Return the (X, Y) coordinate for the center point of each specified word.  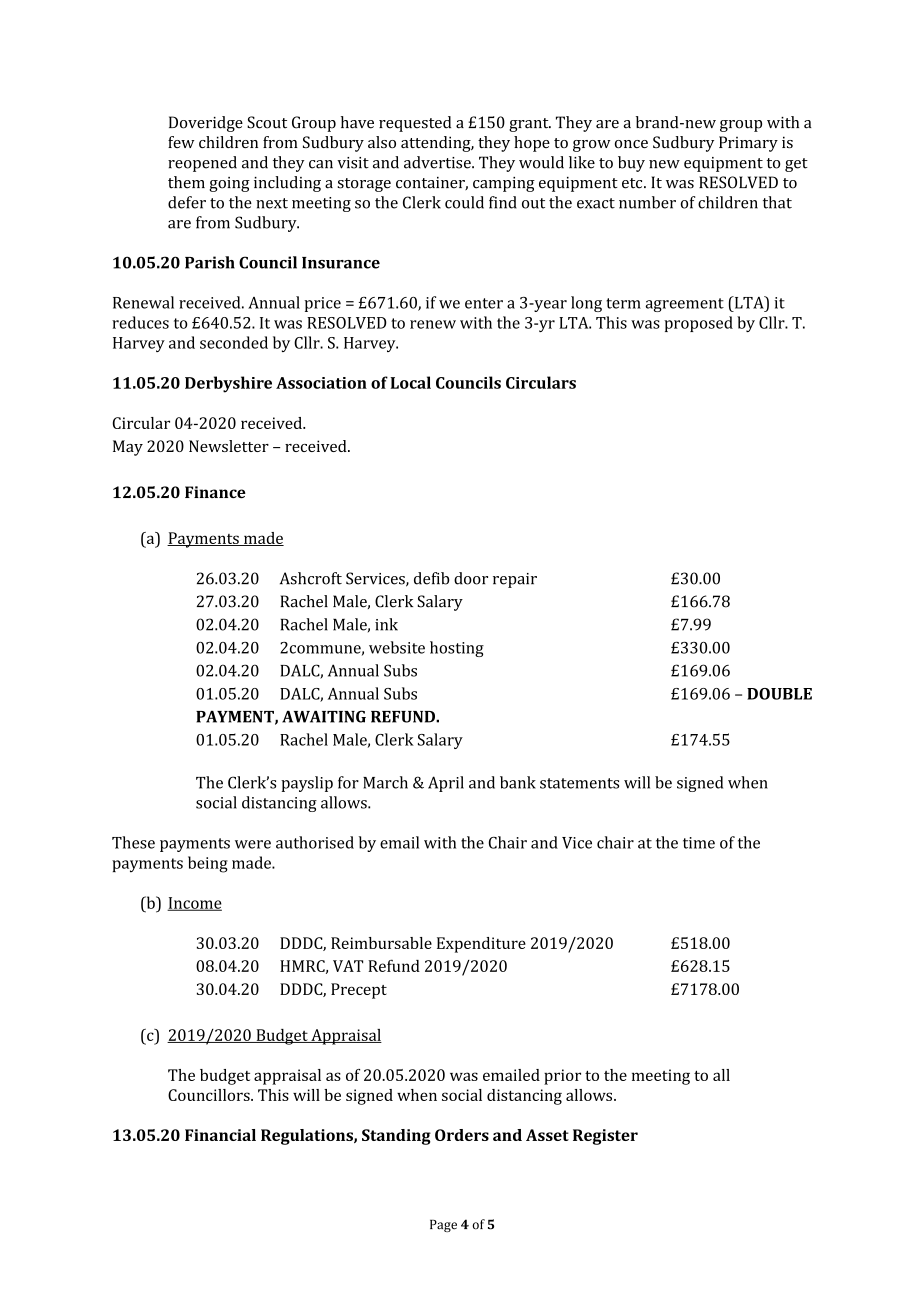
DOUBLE (779, 694)
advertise (438, 162)
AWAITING (324, 716)
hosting (457, 649)
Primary (748, 144)
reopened (202, 164)
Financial (220, 1135)
